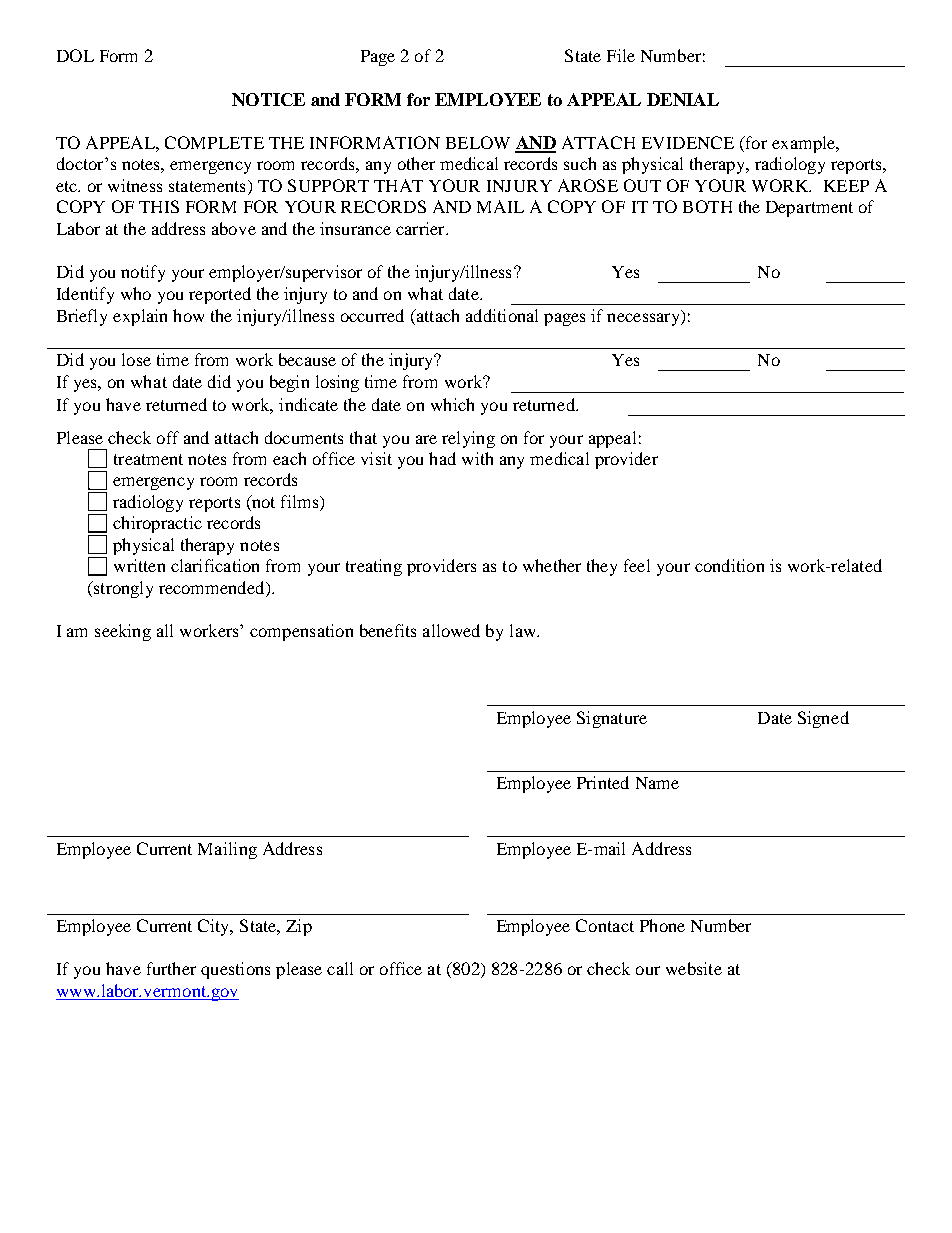 The width and height of the page is (952, 1233). What do you see at coordinates (340, 968) in the page?
I see `call` at bounding box center [340, 968].
